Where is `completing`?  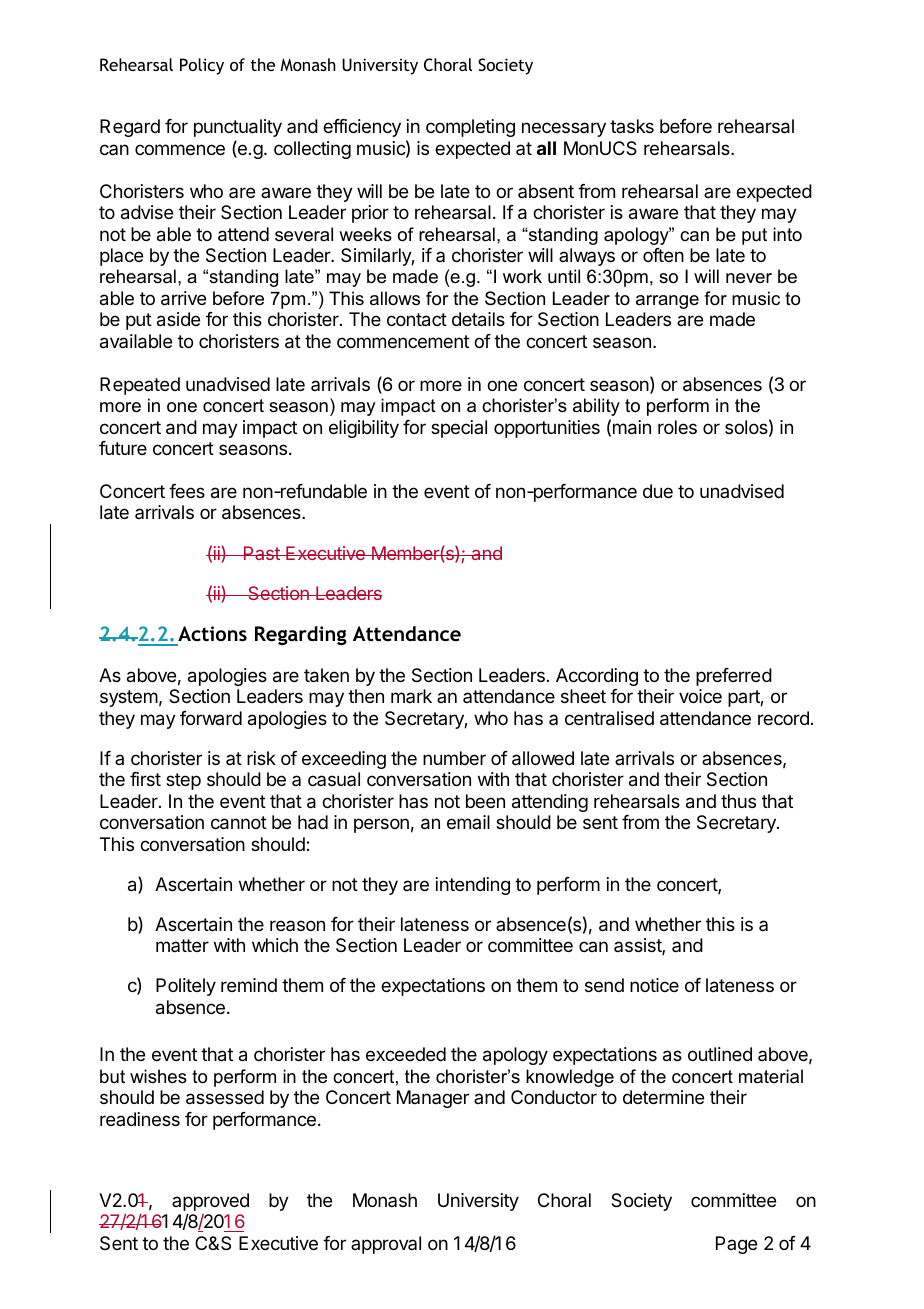 completing is located at coordinates (470, 128).
